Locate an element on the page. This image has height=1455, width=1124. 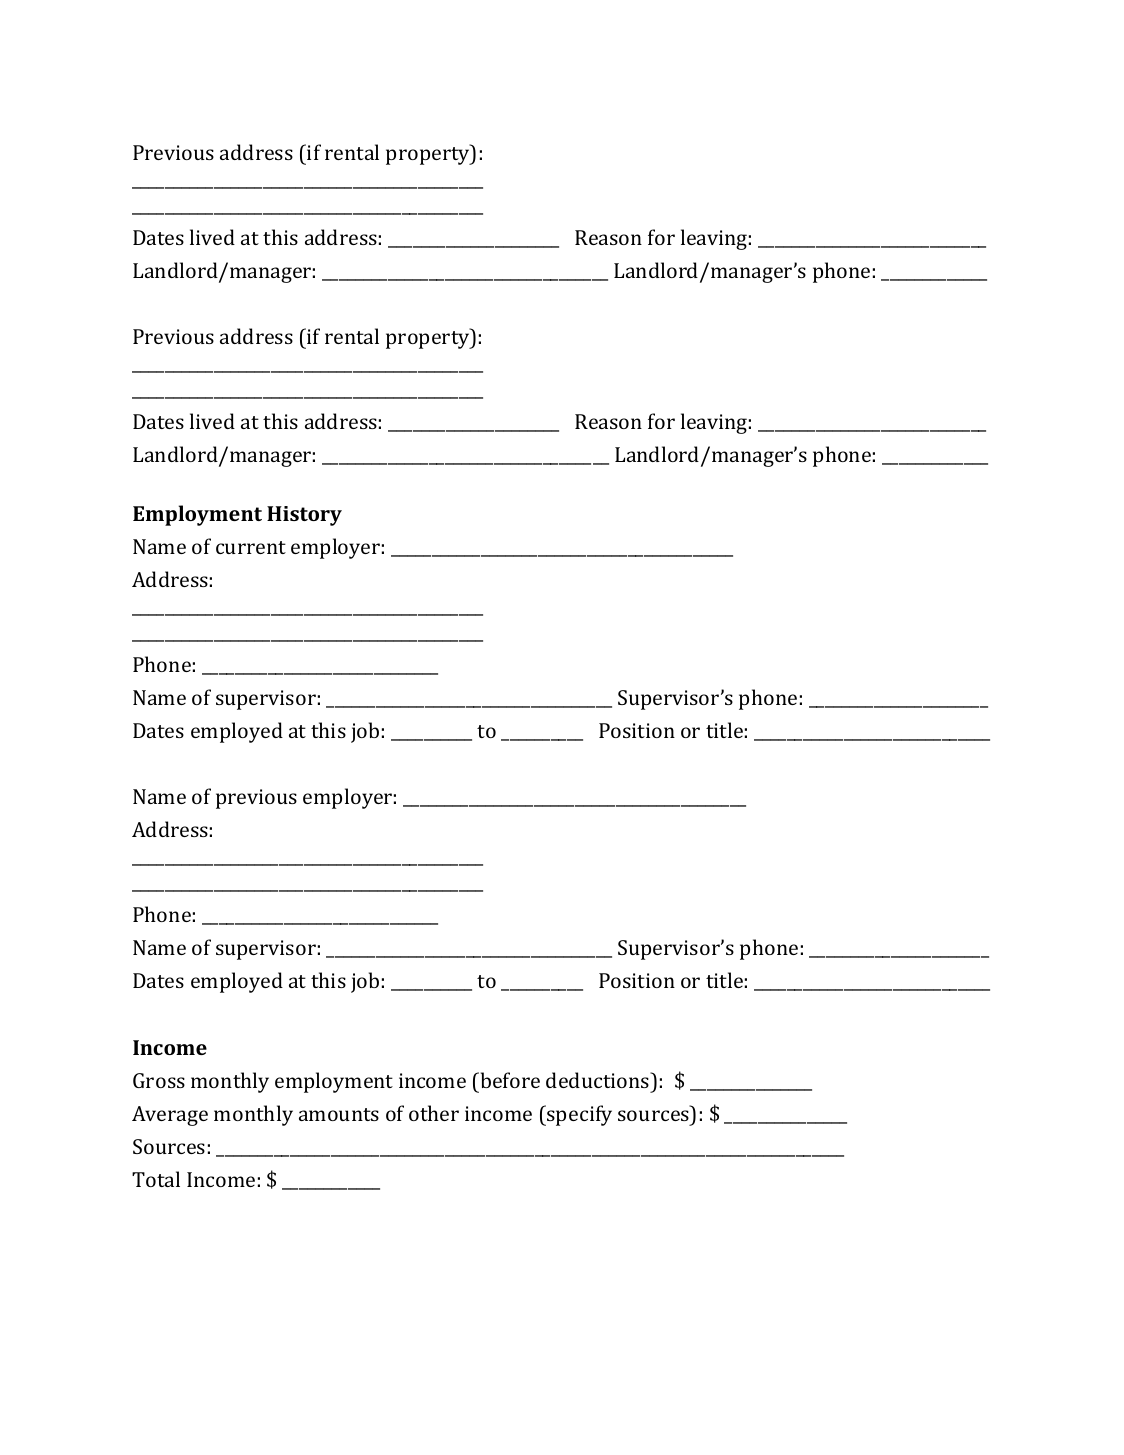
before is located at coordinates (509, 1080).
